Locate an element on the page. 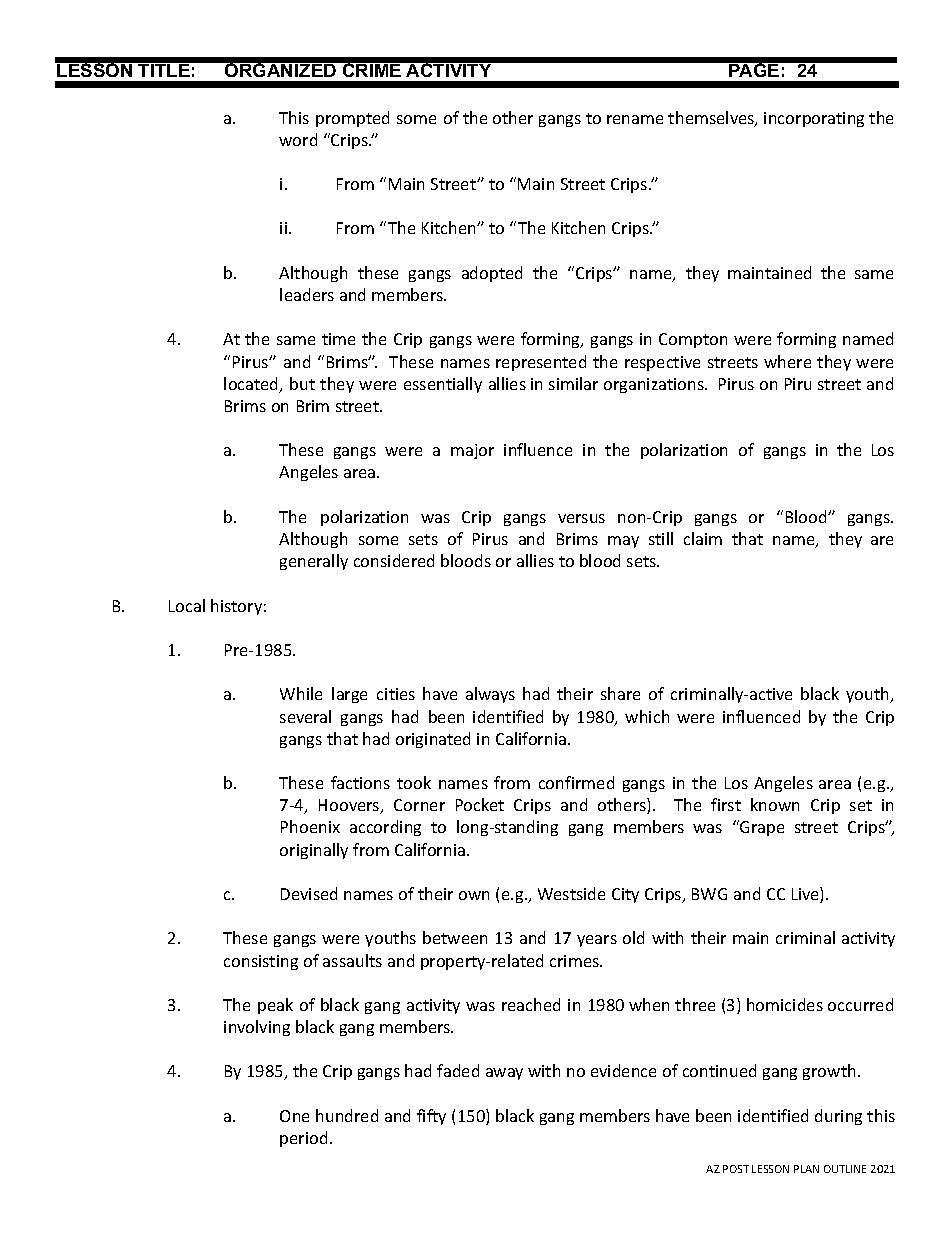 The height and width of the document is (1233, 952). adopted is located at coordinates (492, 274).
